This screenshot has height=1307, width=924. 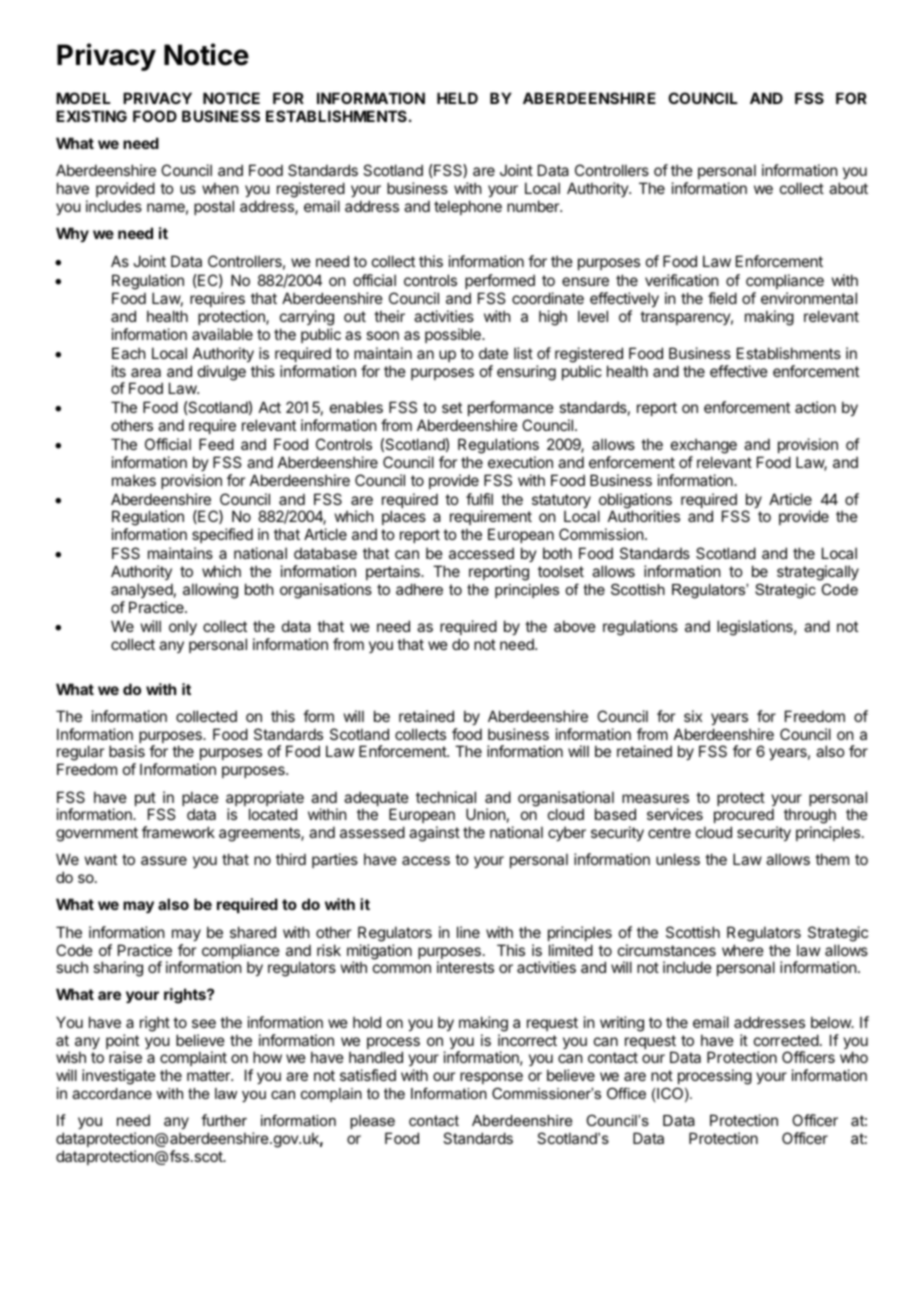 I want to click on investigate, so click(x=119, y=1077).
